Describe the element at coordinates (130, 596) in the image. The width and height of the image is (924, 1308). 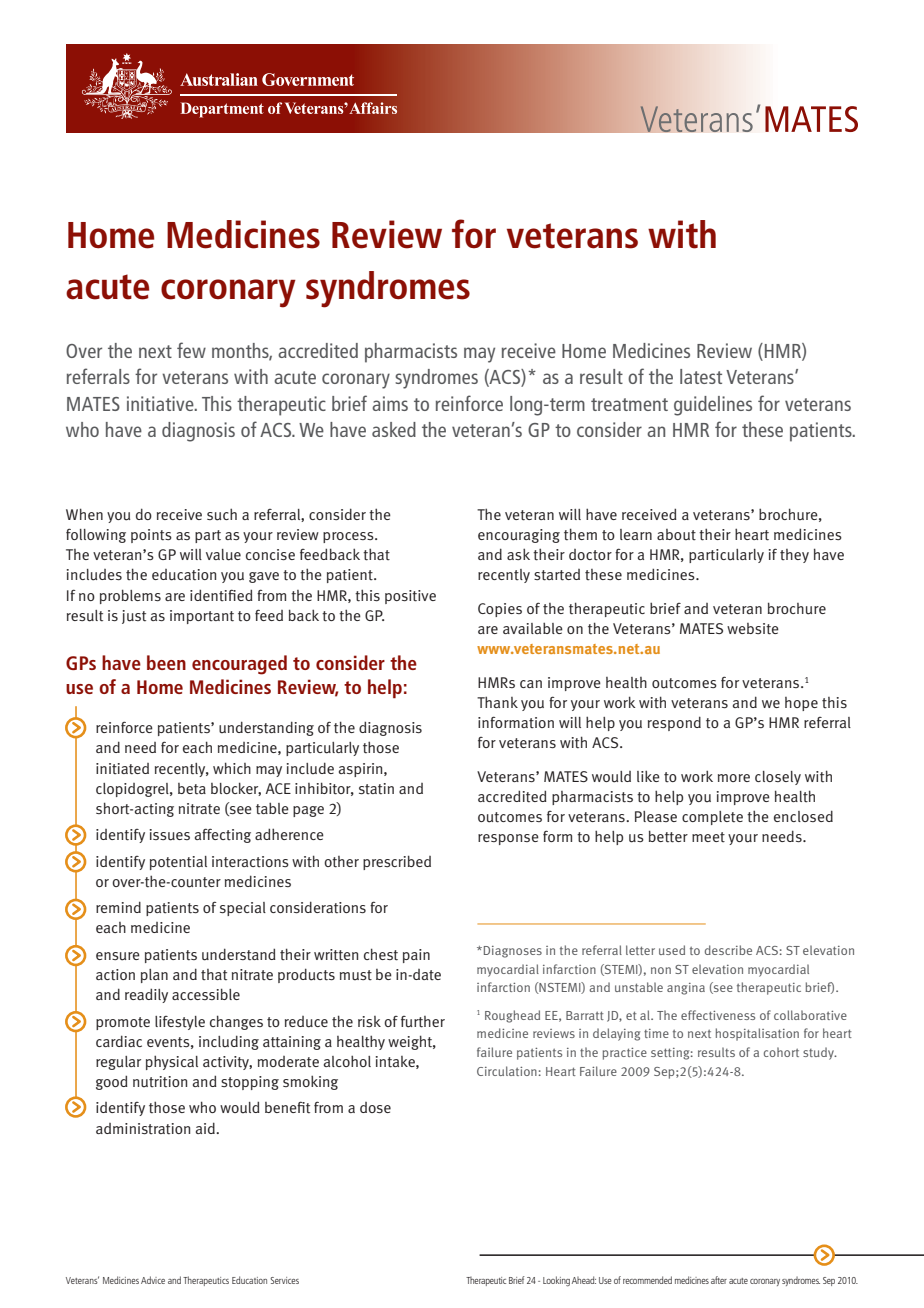
I see `problems` at that location.
